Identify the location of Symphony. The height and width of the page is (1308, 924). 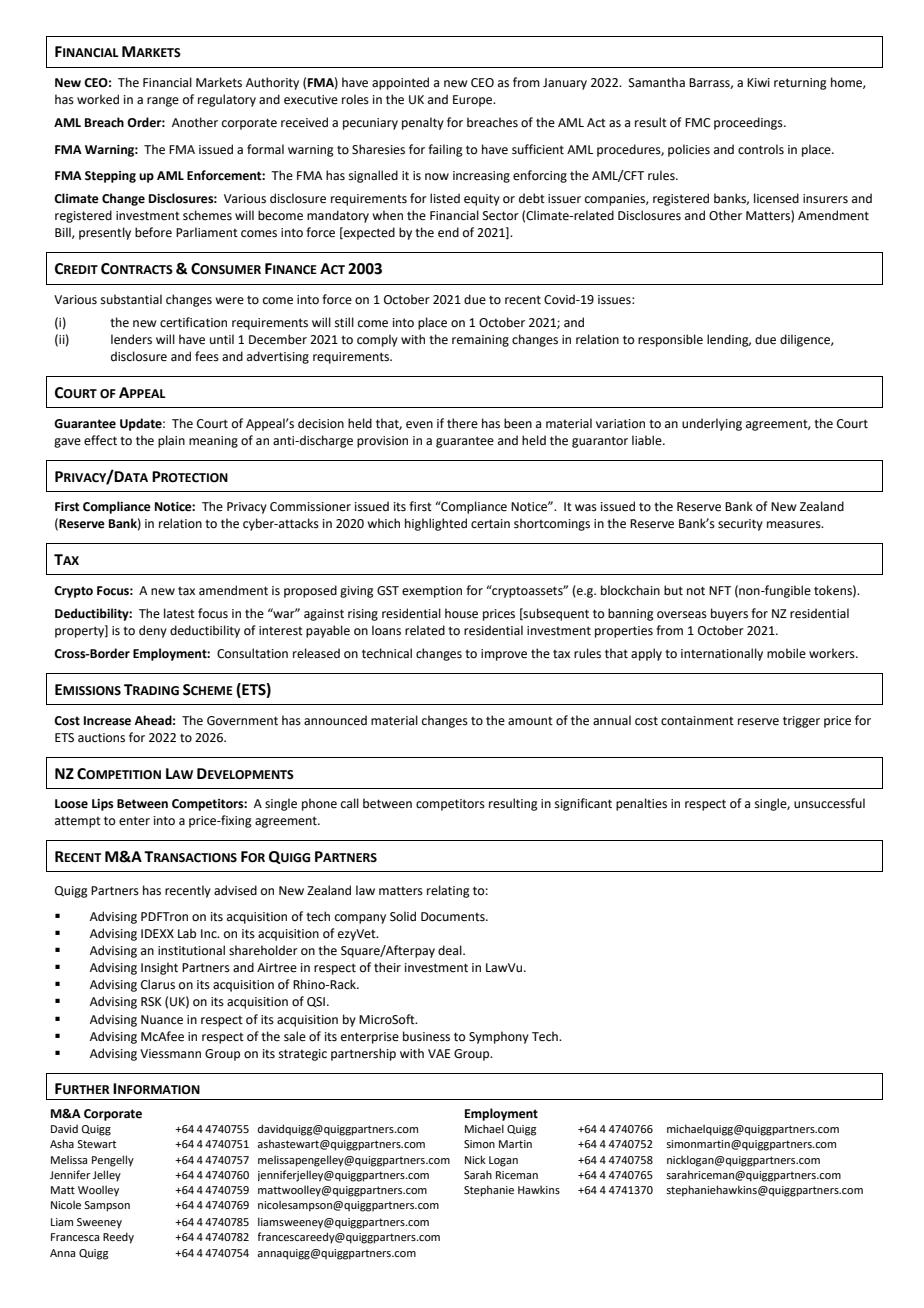
(499, 1037).
